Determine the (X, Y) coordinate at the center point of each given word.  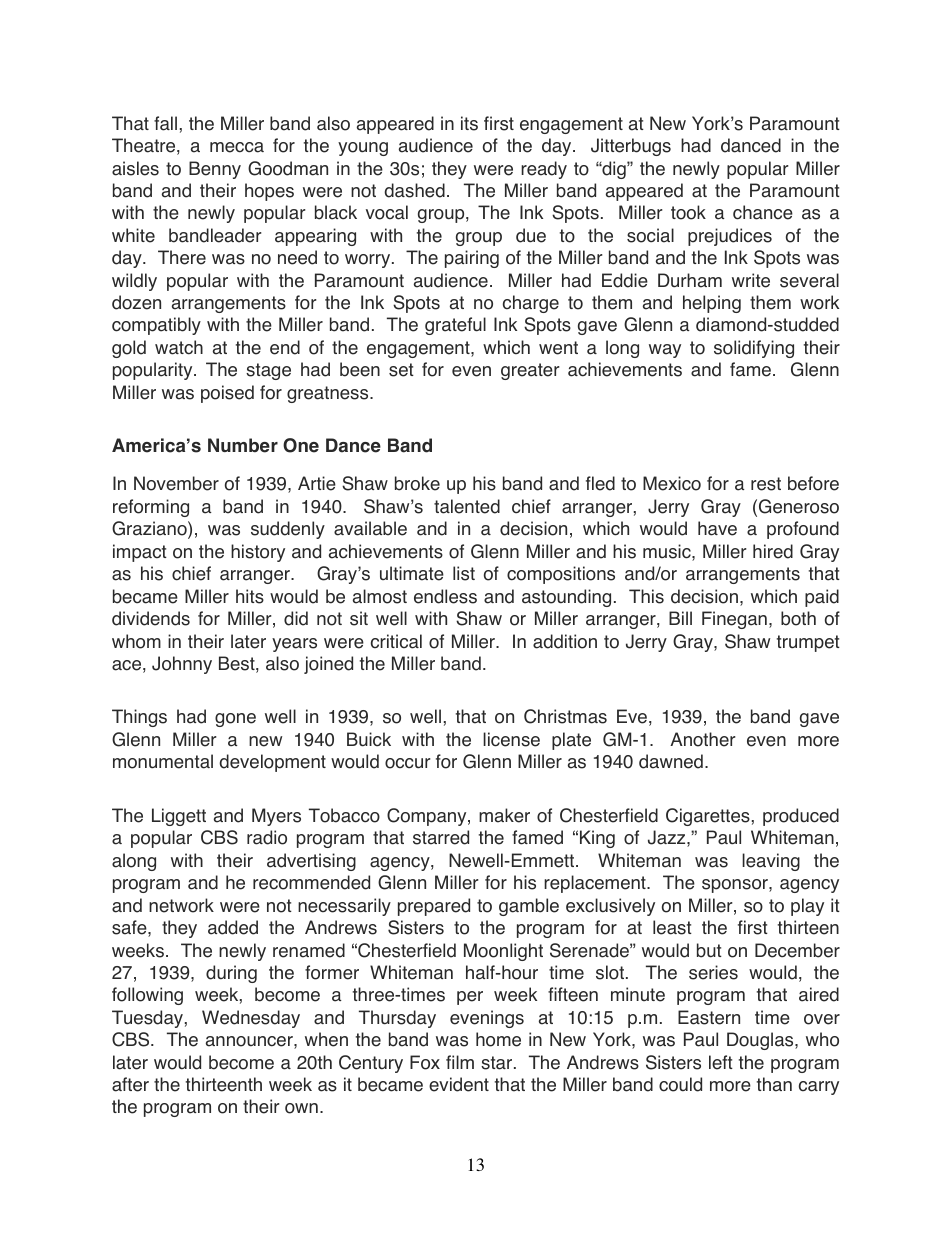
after (130, 1084)
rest (766, 484)
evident (459, 1084)
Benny (215, 170)
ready (544, 170)
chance (763, 212)
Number (243, 445)
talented (467, 506)
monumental (163, 761)
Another (703, 739)
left (721, 1062)
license (511, 739)
